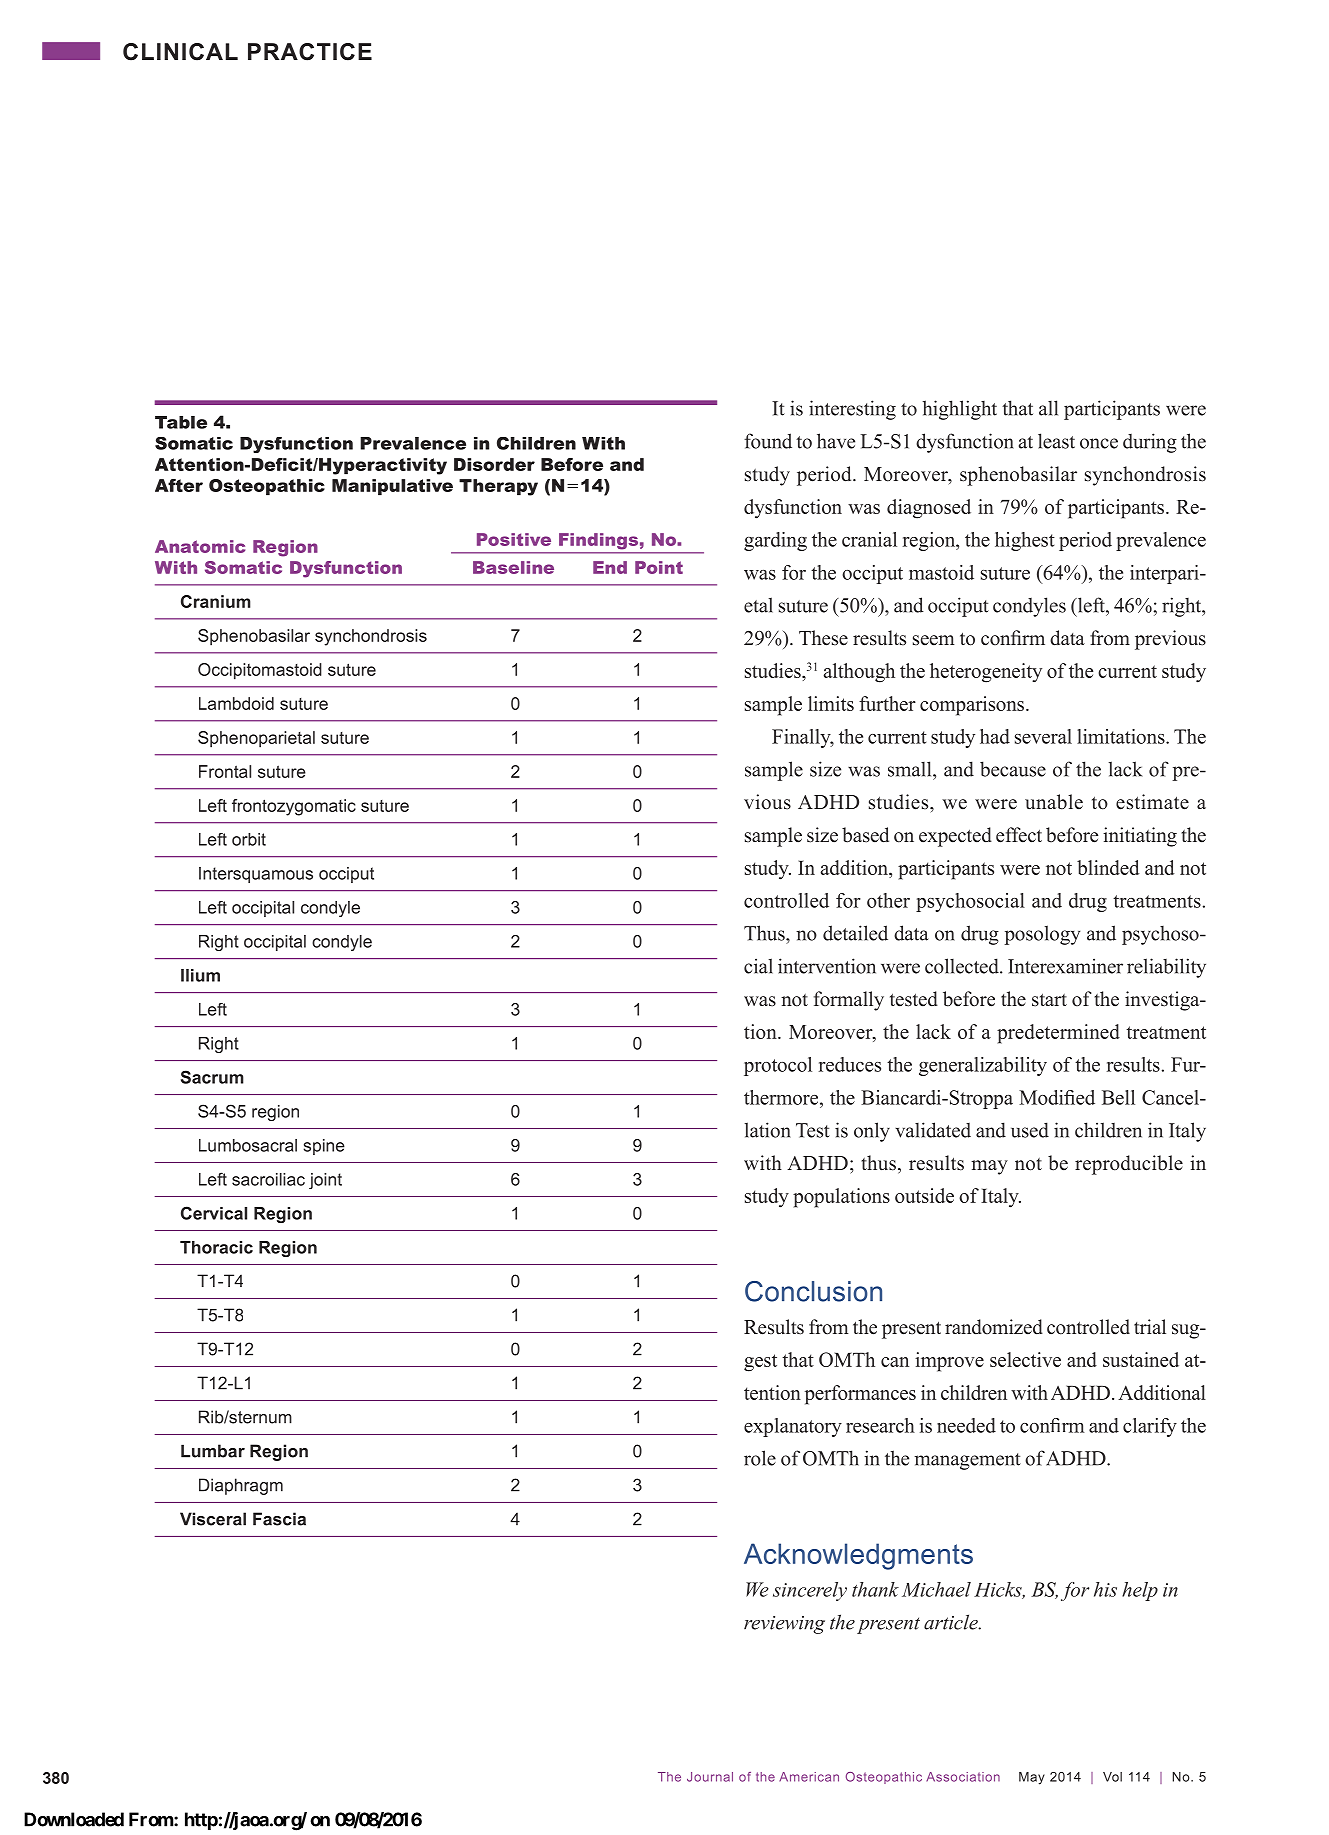 The width and height of the screenshot is (1329, 1835). I want to click on PRACTICE, so click(310, 52).
